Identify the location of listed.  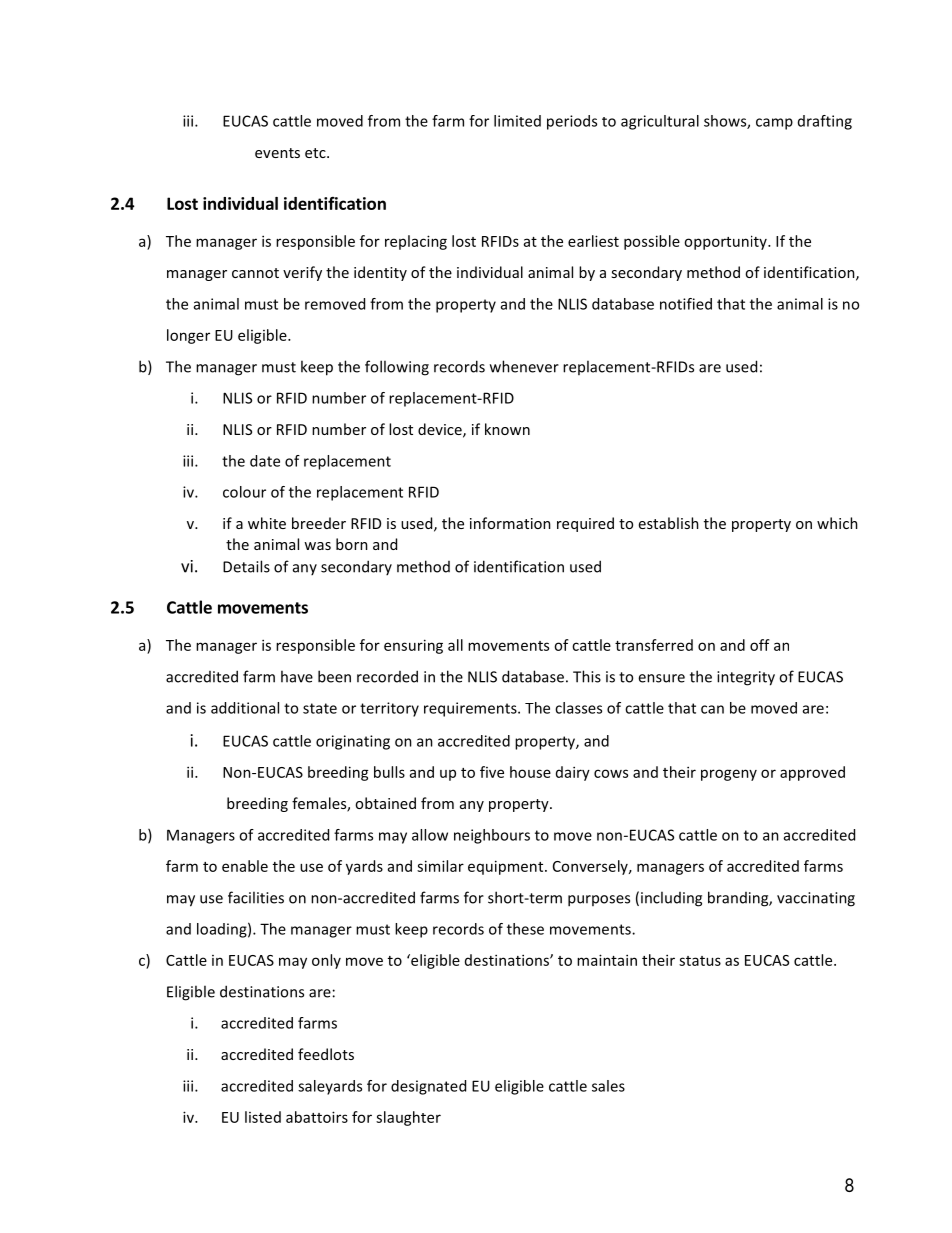
(263, 1117).
